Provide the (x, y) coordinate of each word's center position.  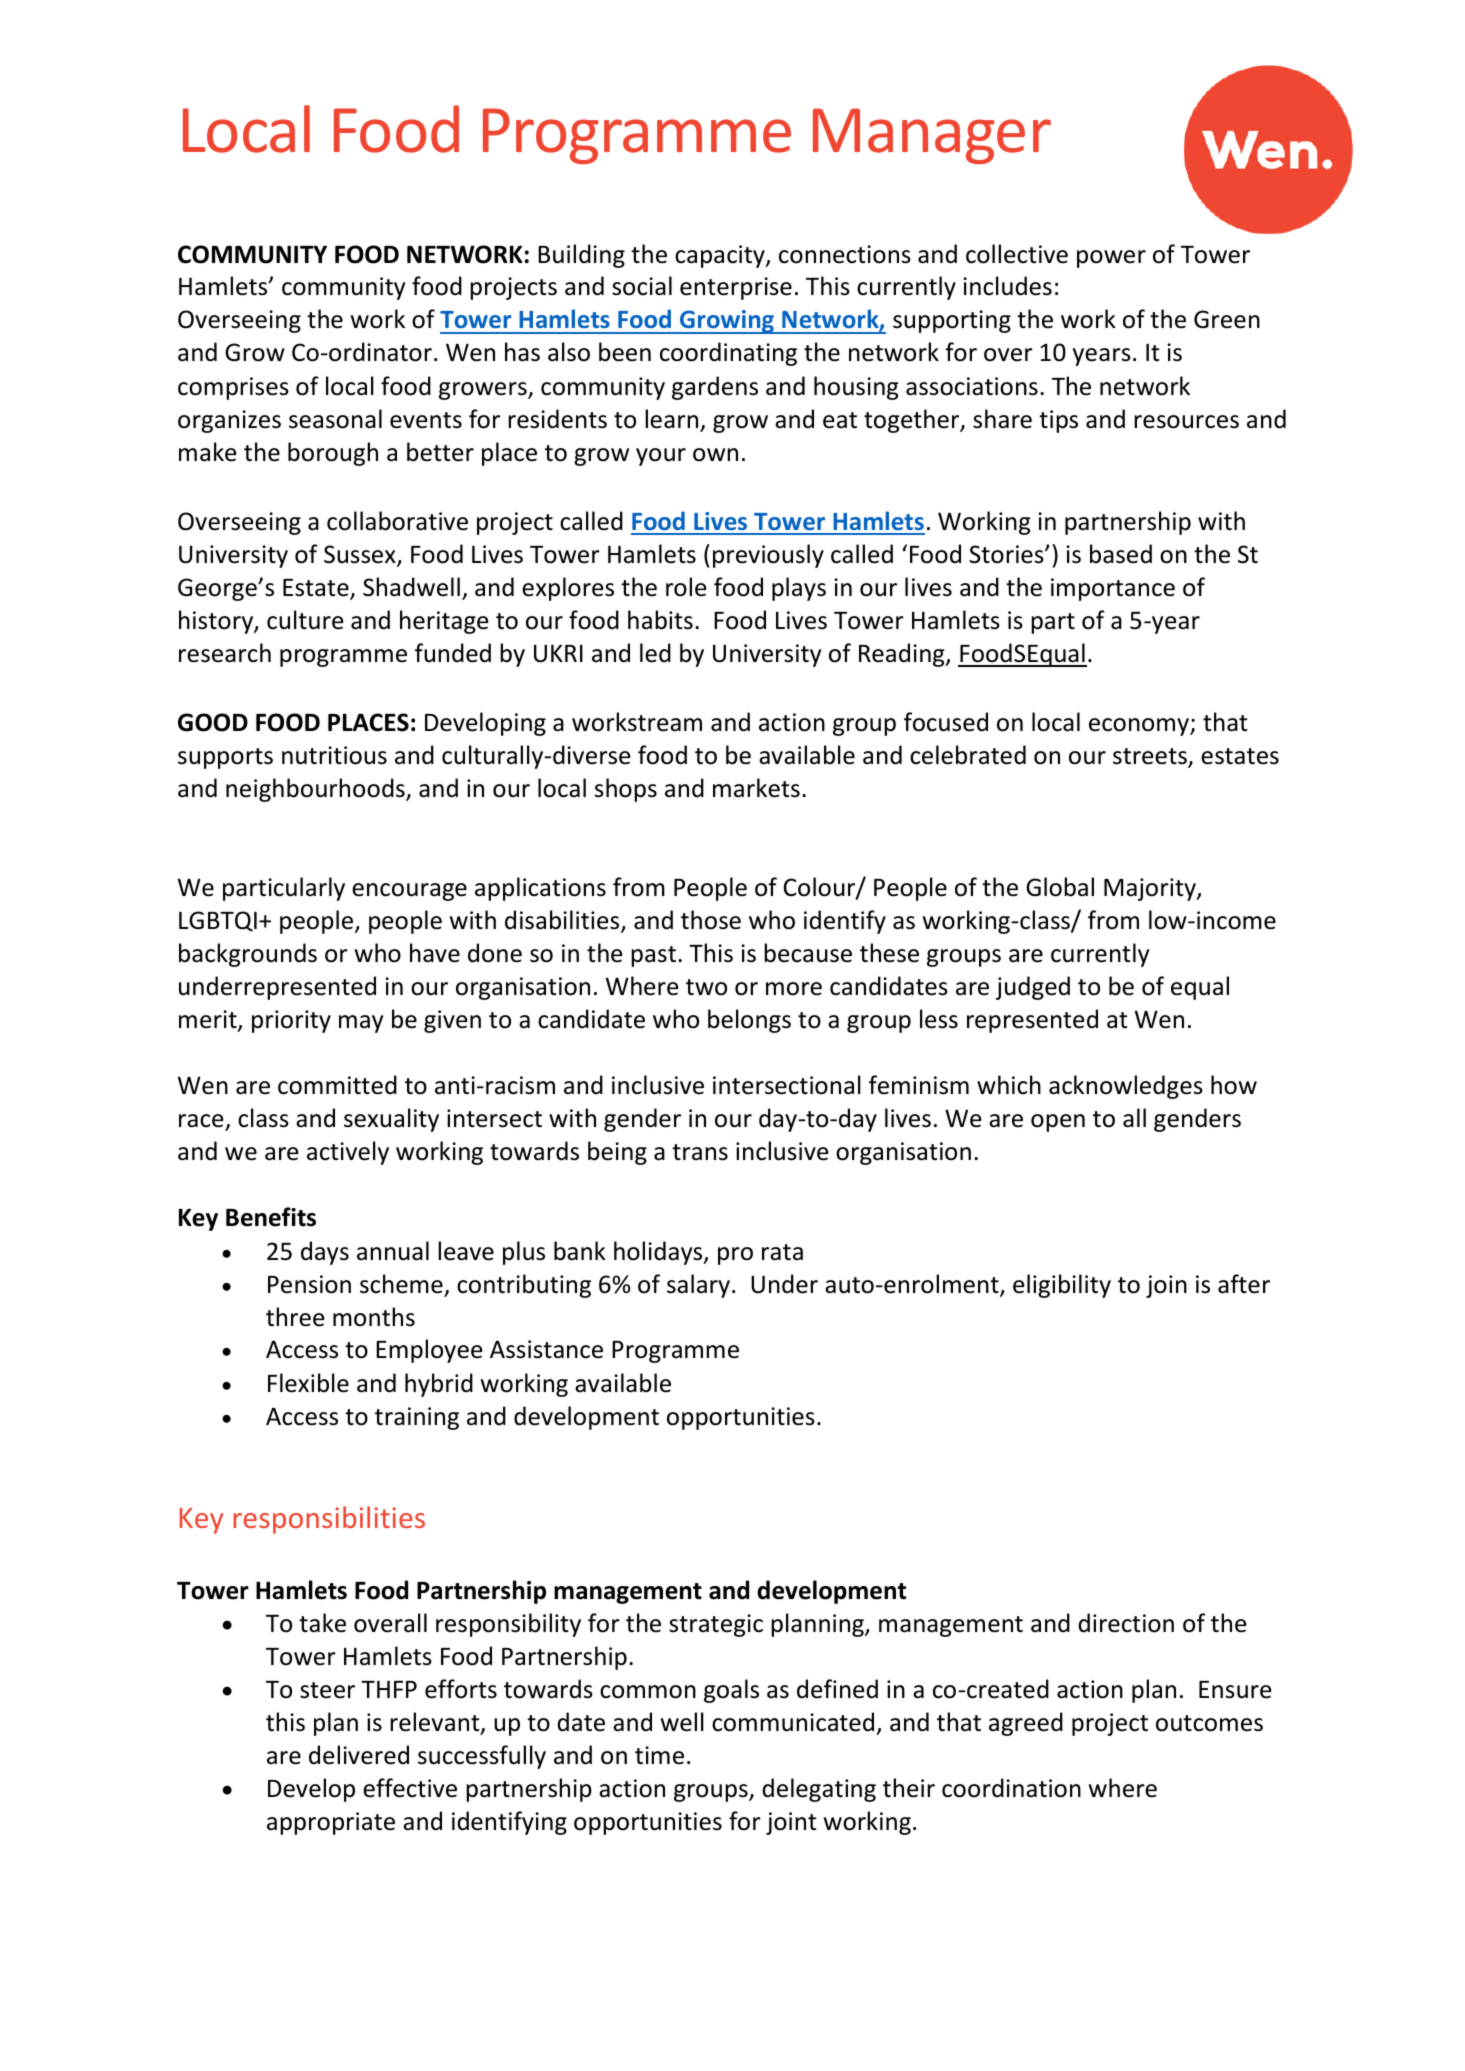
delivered (359, 1755)
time (659, 1755)
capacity (721, 256)
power (1111, 259)
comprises (233, 388)
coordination (1011, 1788)
